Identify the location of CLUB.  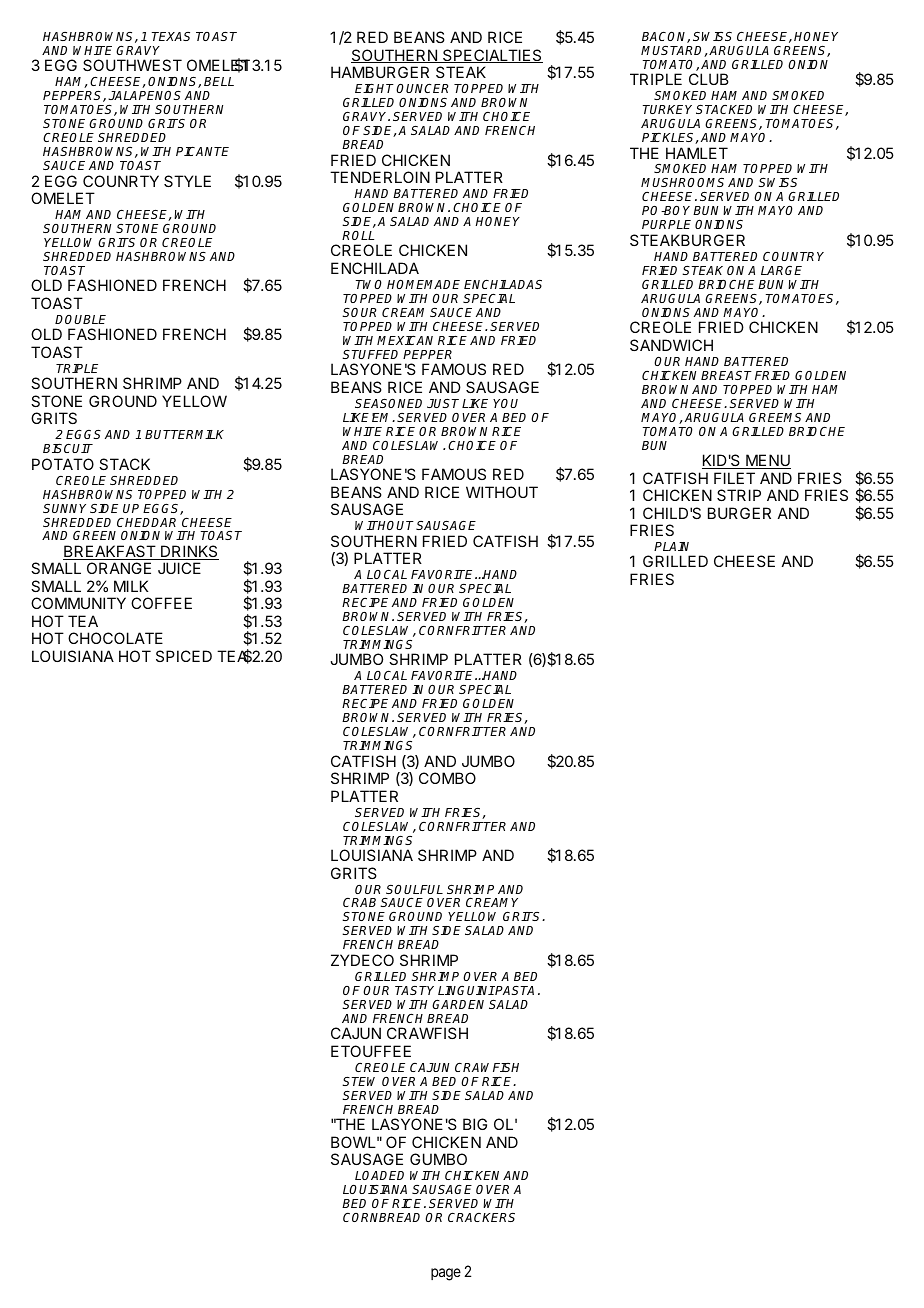
(709, 79).
